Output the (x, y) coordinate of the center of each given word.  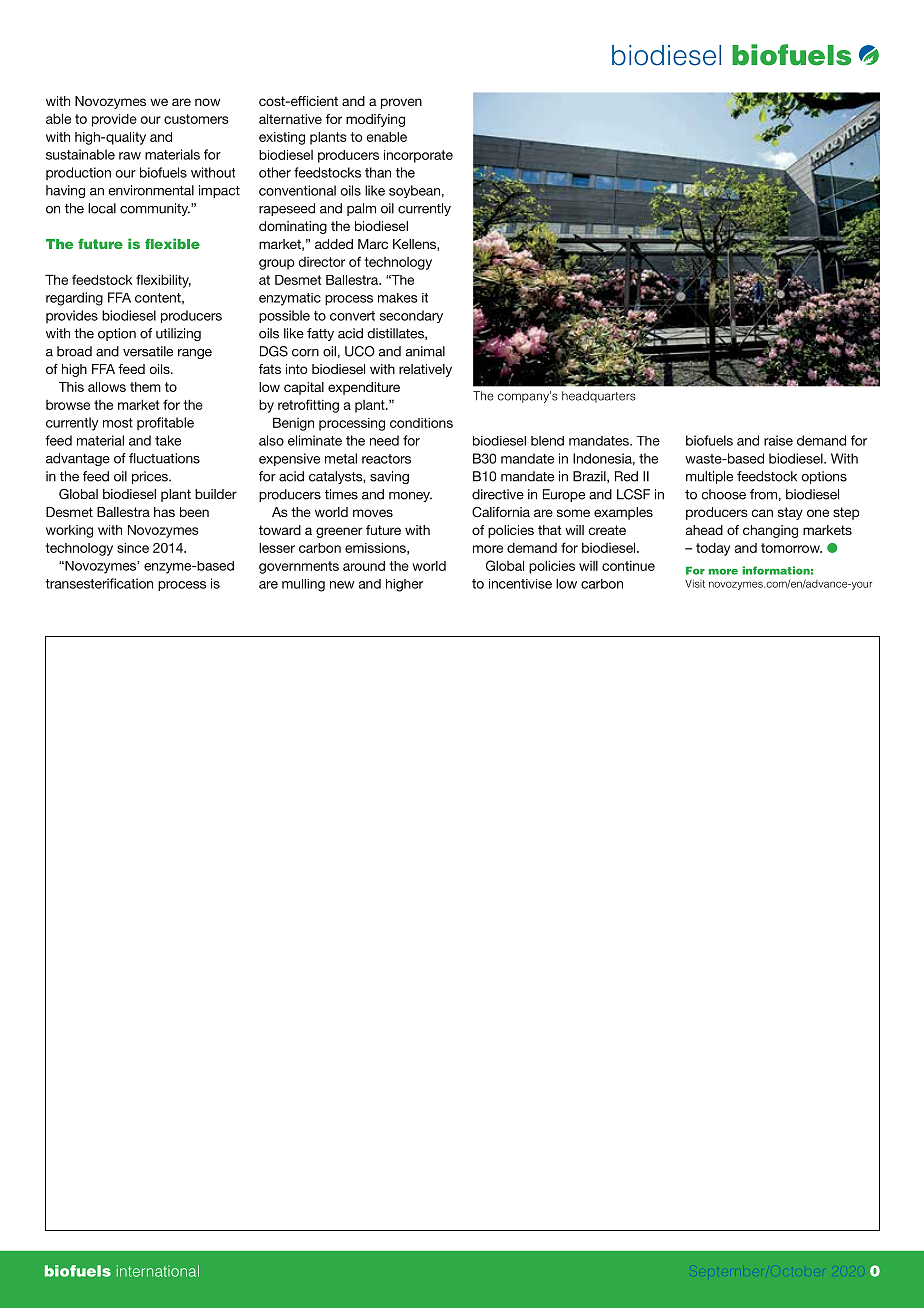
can (762, 513)
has (164, 512)
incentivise (520, 584)
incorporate (418, 156)
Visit (695, 584)
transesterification (99, 583)
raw (130, 156)
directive (498, 494)
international (158, 1271)
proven (401, 103)
